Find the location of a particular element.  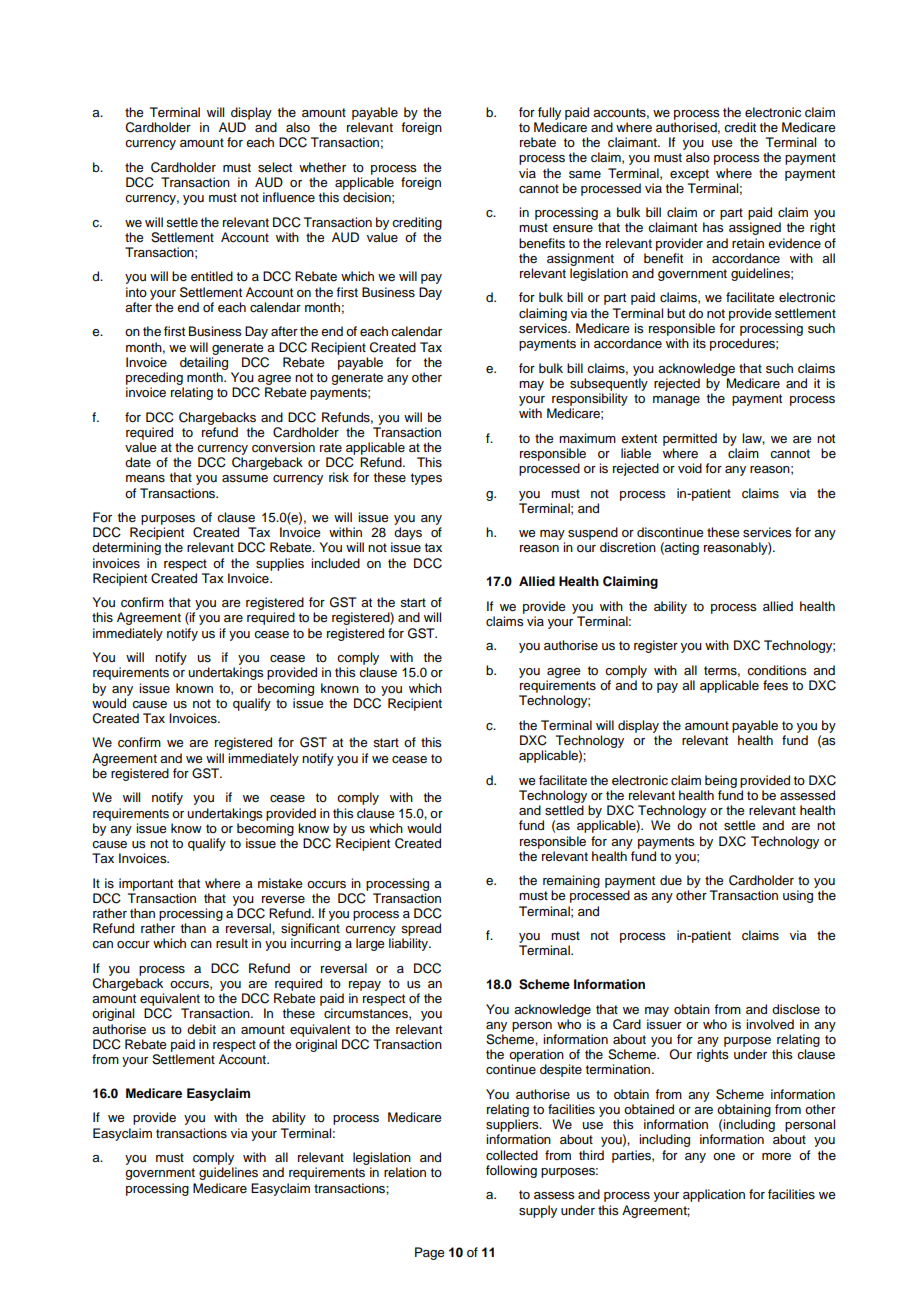

types is located at coordinates (426, 479).
